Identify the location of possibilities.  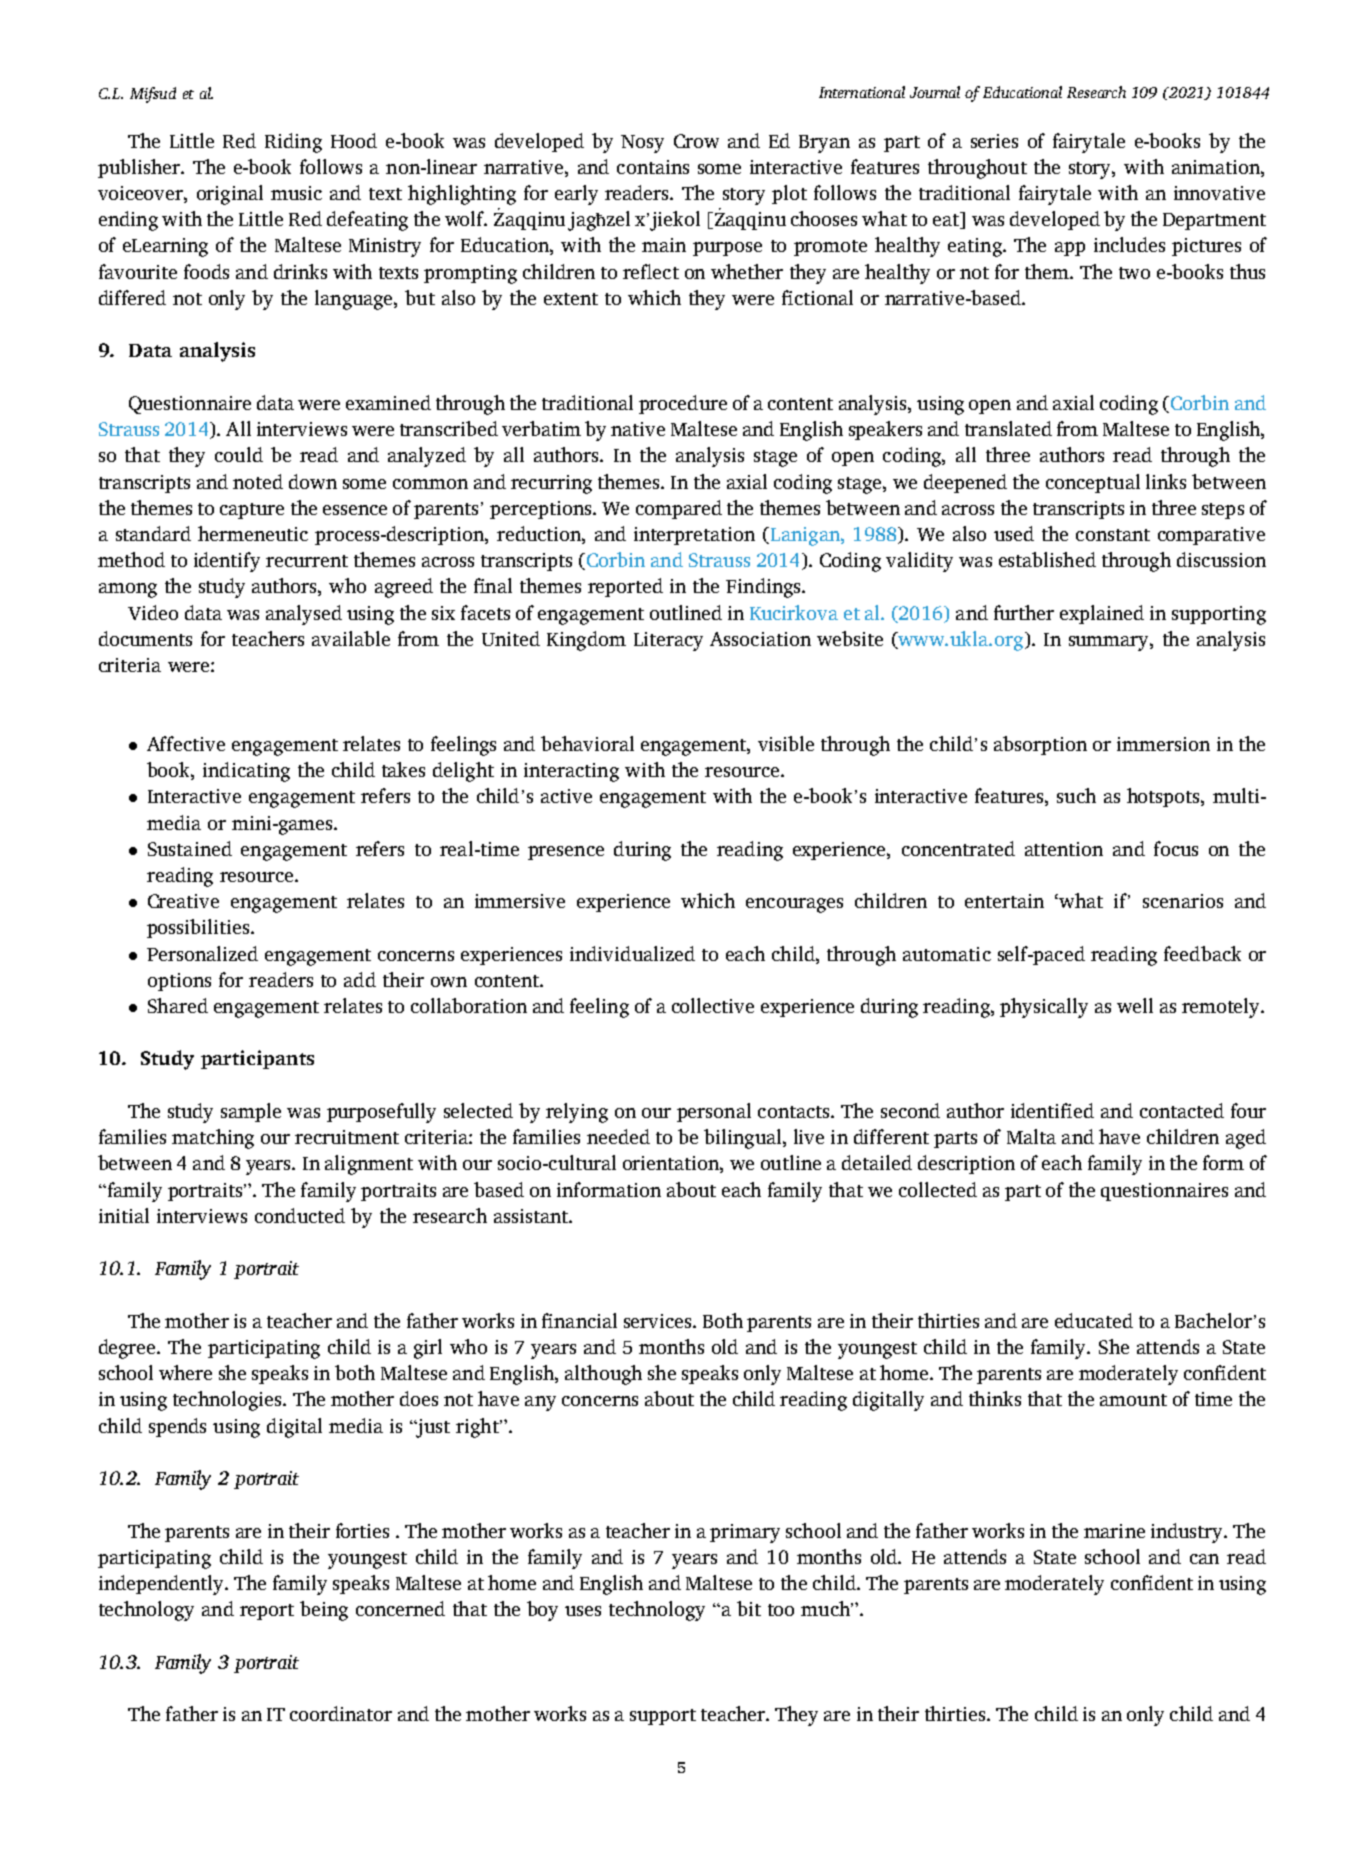
(199, 928).
